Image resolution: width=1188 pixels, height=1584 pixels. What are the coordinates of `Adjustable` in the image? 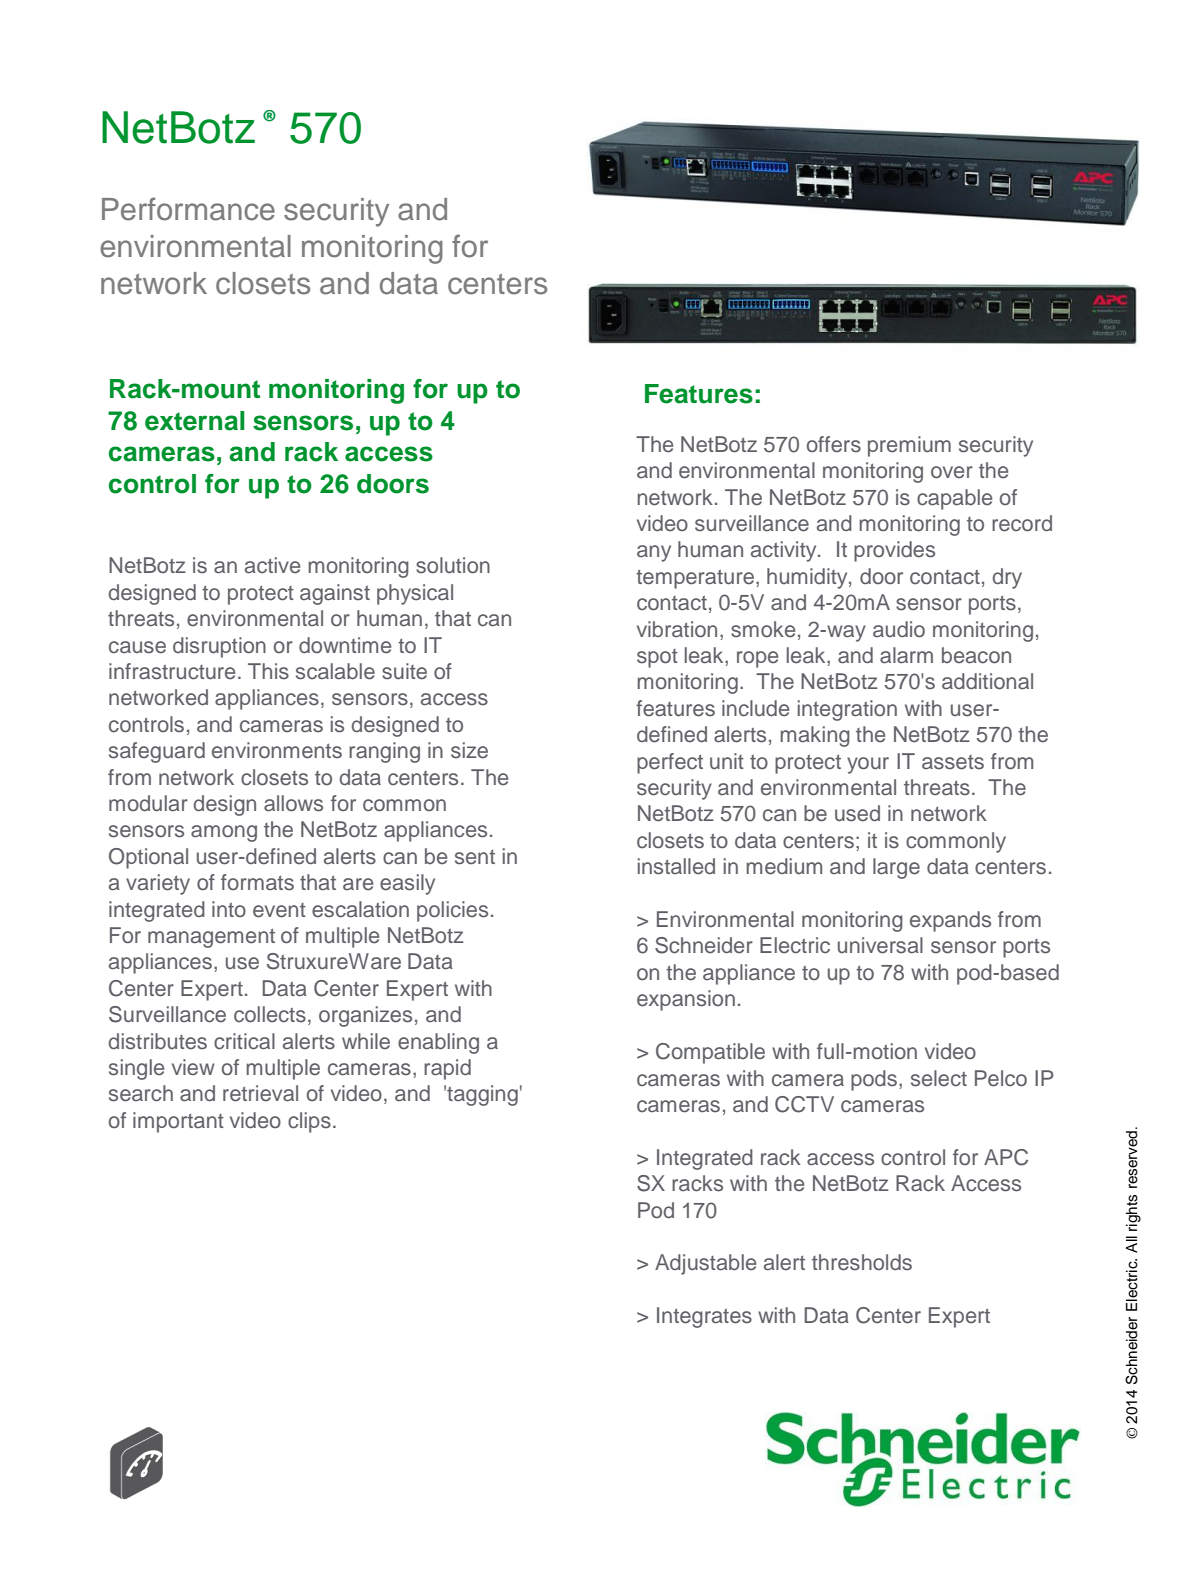 It's located at (705, 1264).
